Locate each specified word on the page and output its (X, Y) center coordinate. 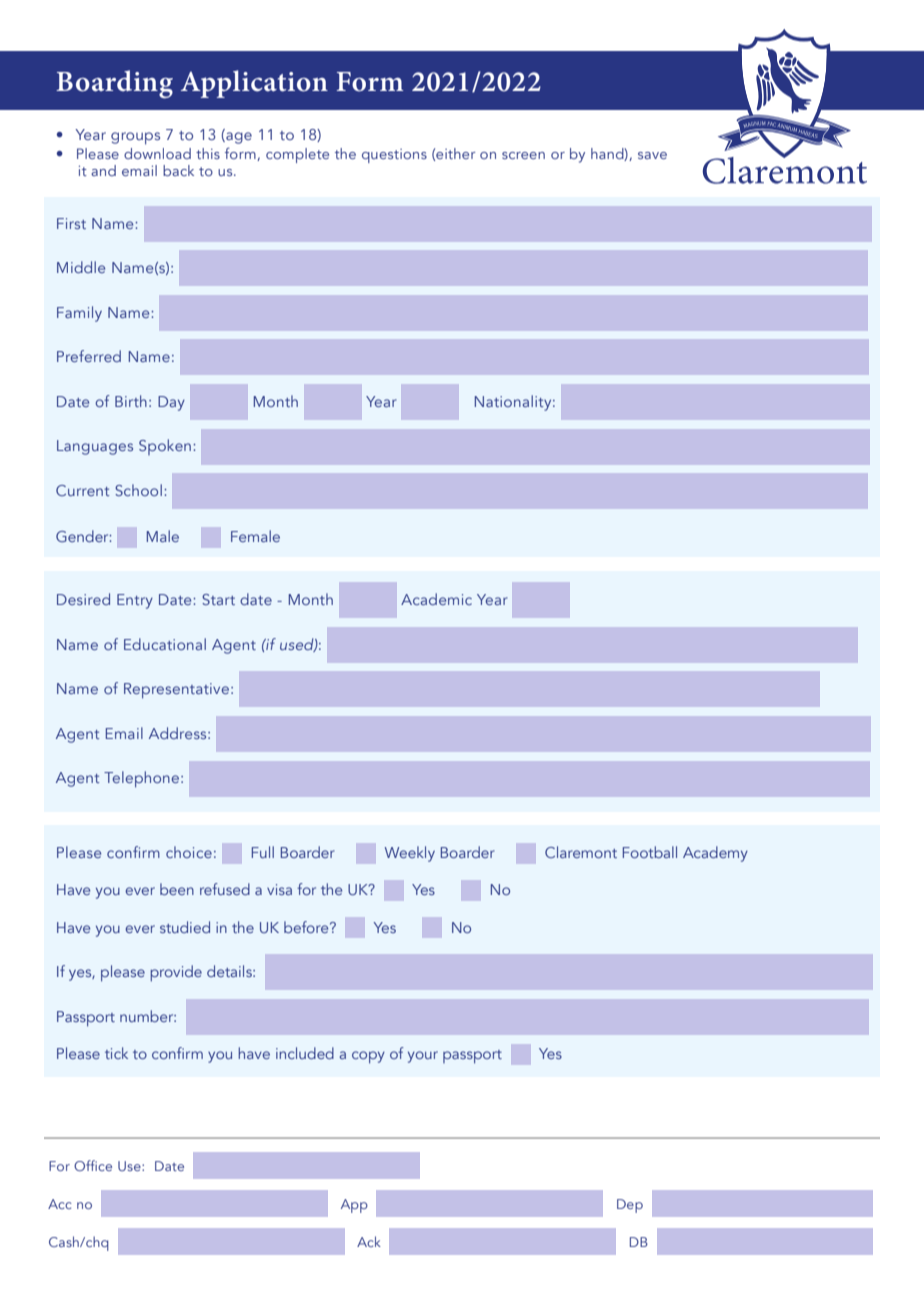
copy (368, 1057)
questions (394, 156)
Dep (630, 1206)
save (652, 155)
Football (650, 852)
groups (135, 138)
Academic (436, 599)
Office (93, 1165)
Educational (165, 644)
